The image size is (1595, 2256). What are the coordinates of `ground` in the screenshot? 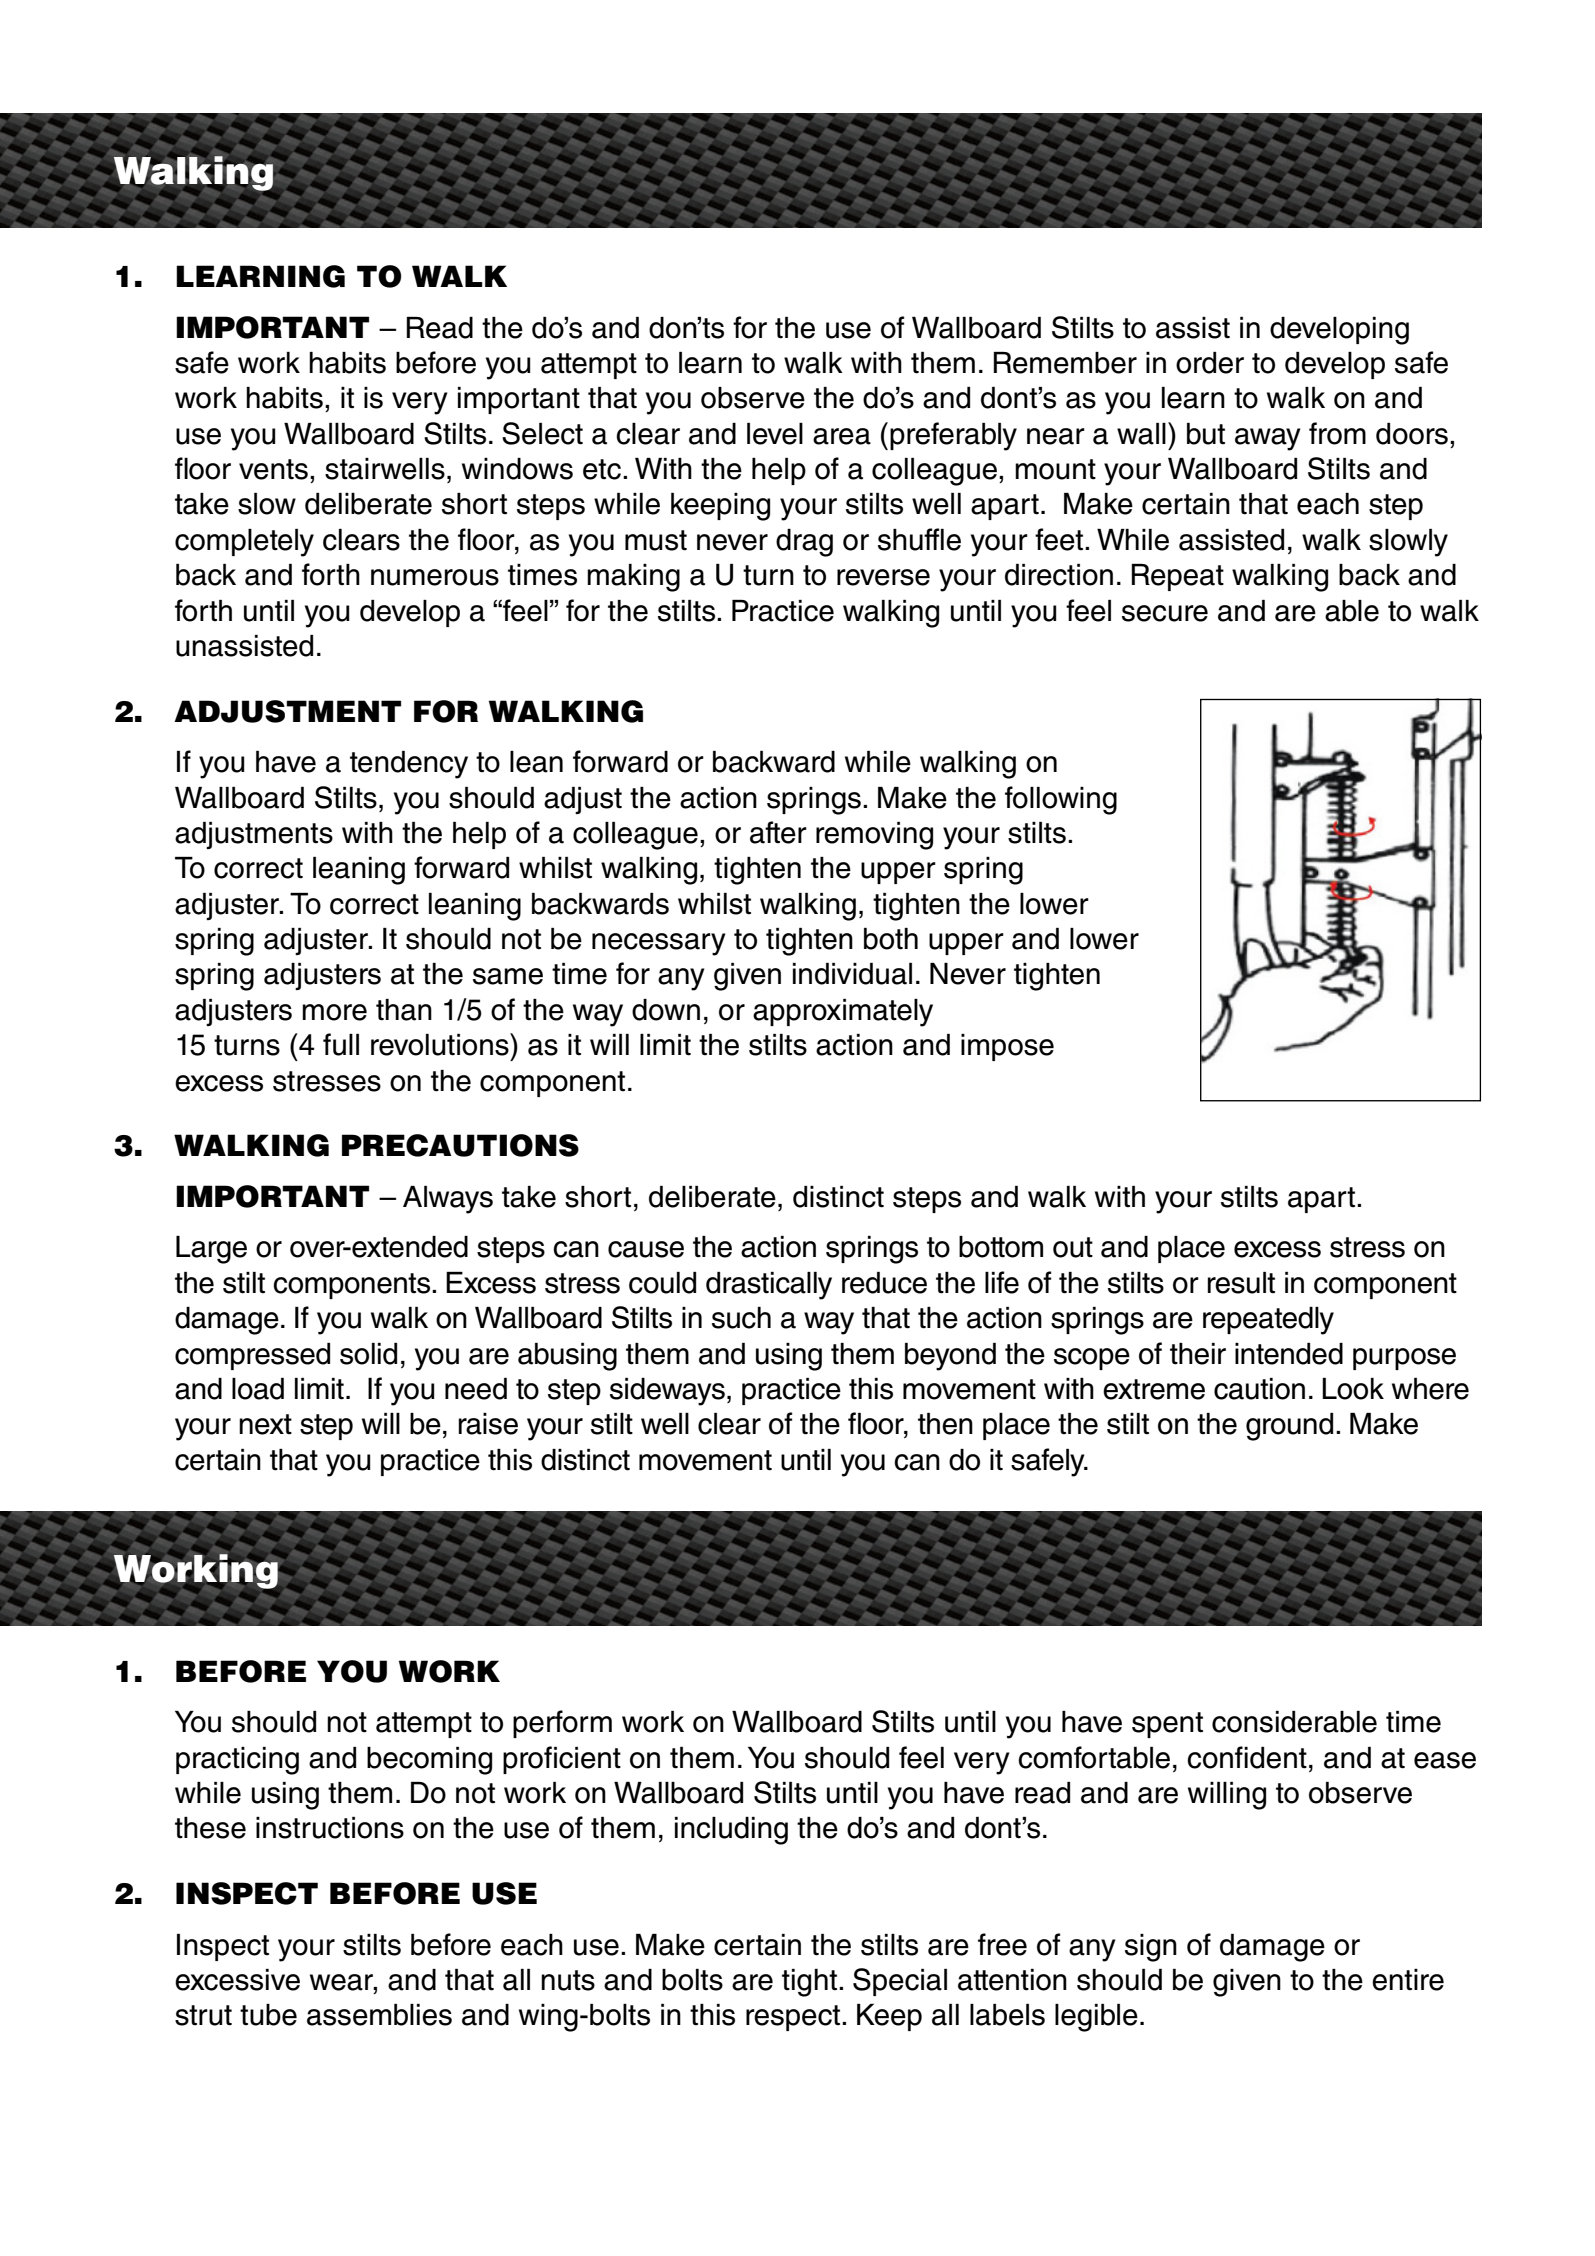 It's located at (1289, 1427).
